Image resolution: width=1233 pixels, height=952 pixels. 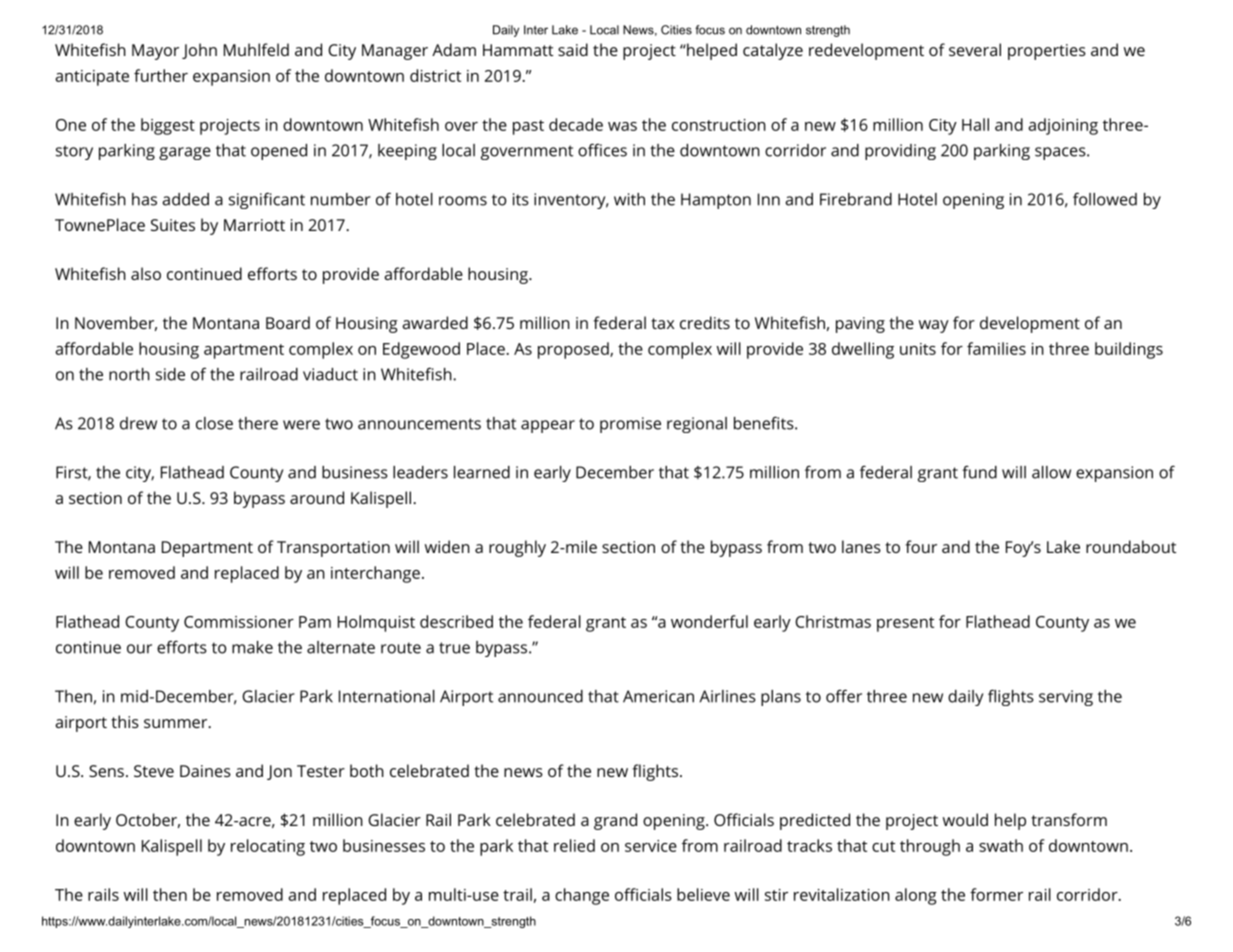 I want to click on said, so click(x=573, y=49).
